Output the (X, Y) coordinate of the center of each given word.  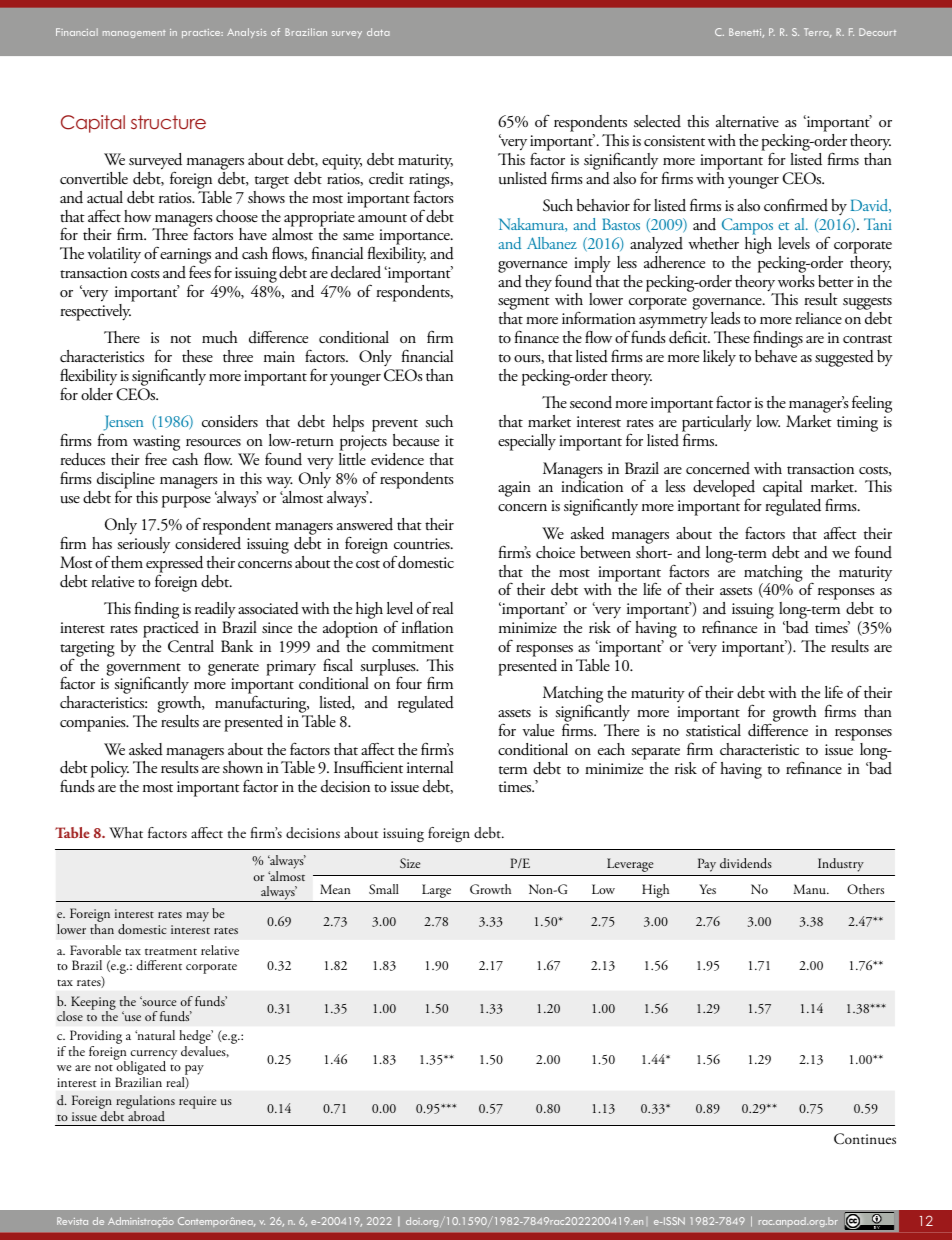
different (159, 965)
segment (524, 305)
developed (724, 490)
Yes (707, 889)
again (514, 489)
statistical (713, 730)
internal (430, 767)
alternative (747, 121)
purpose (186, 502)
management (134, 34)
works (796, 280)
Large (436, 891)
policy (110, 771)
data (378, 32)
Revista (72, 1221)
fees (200, 271)
